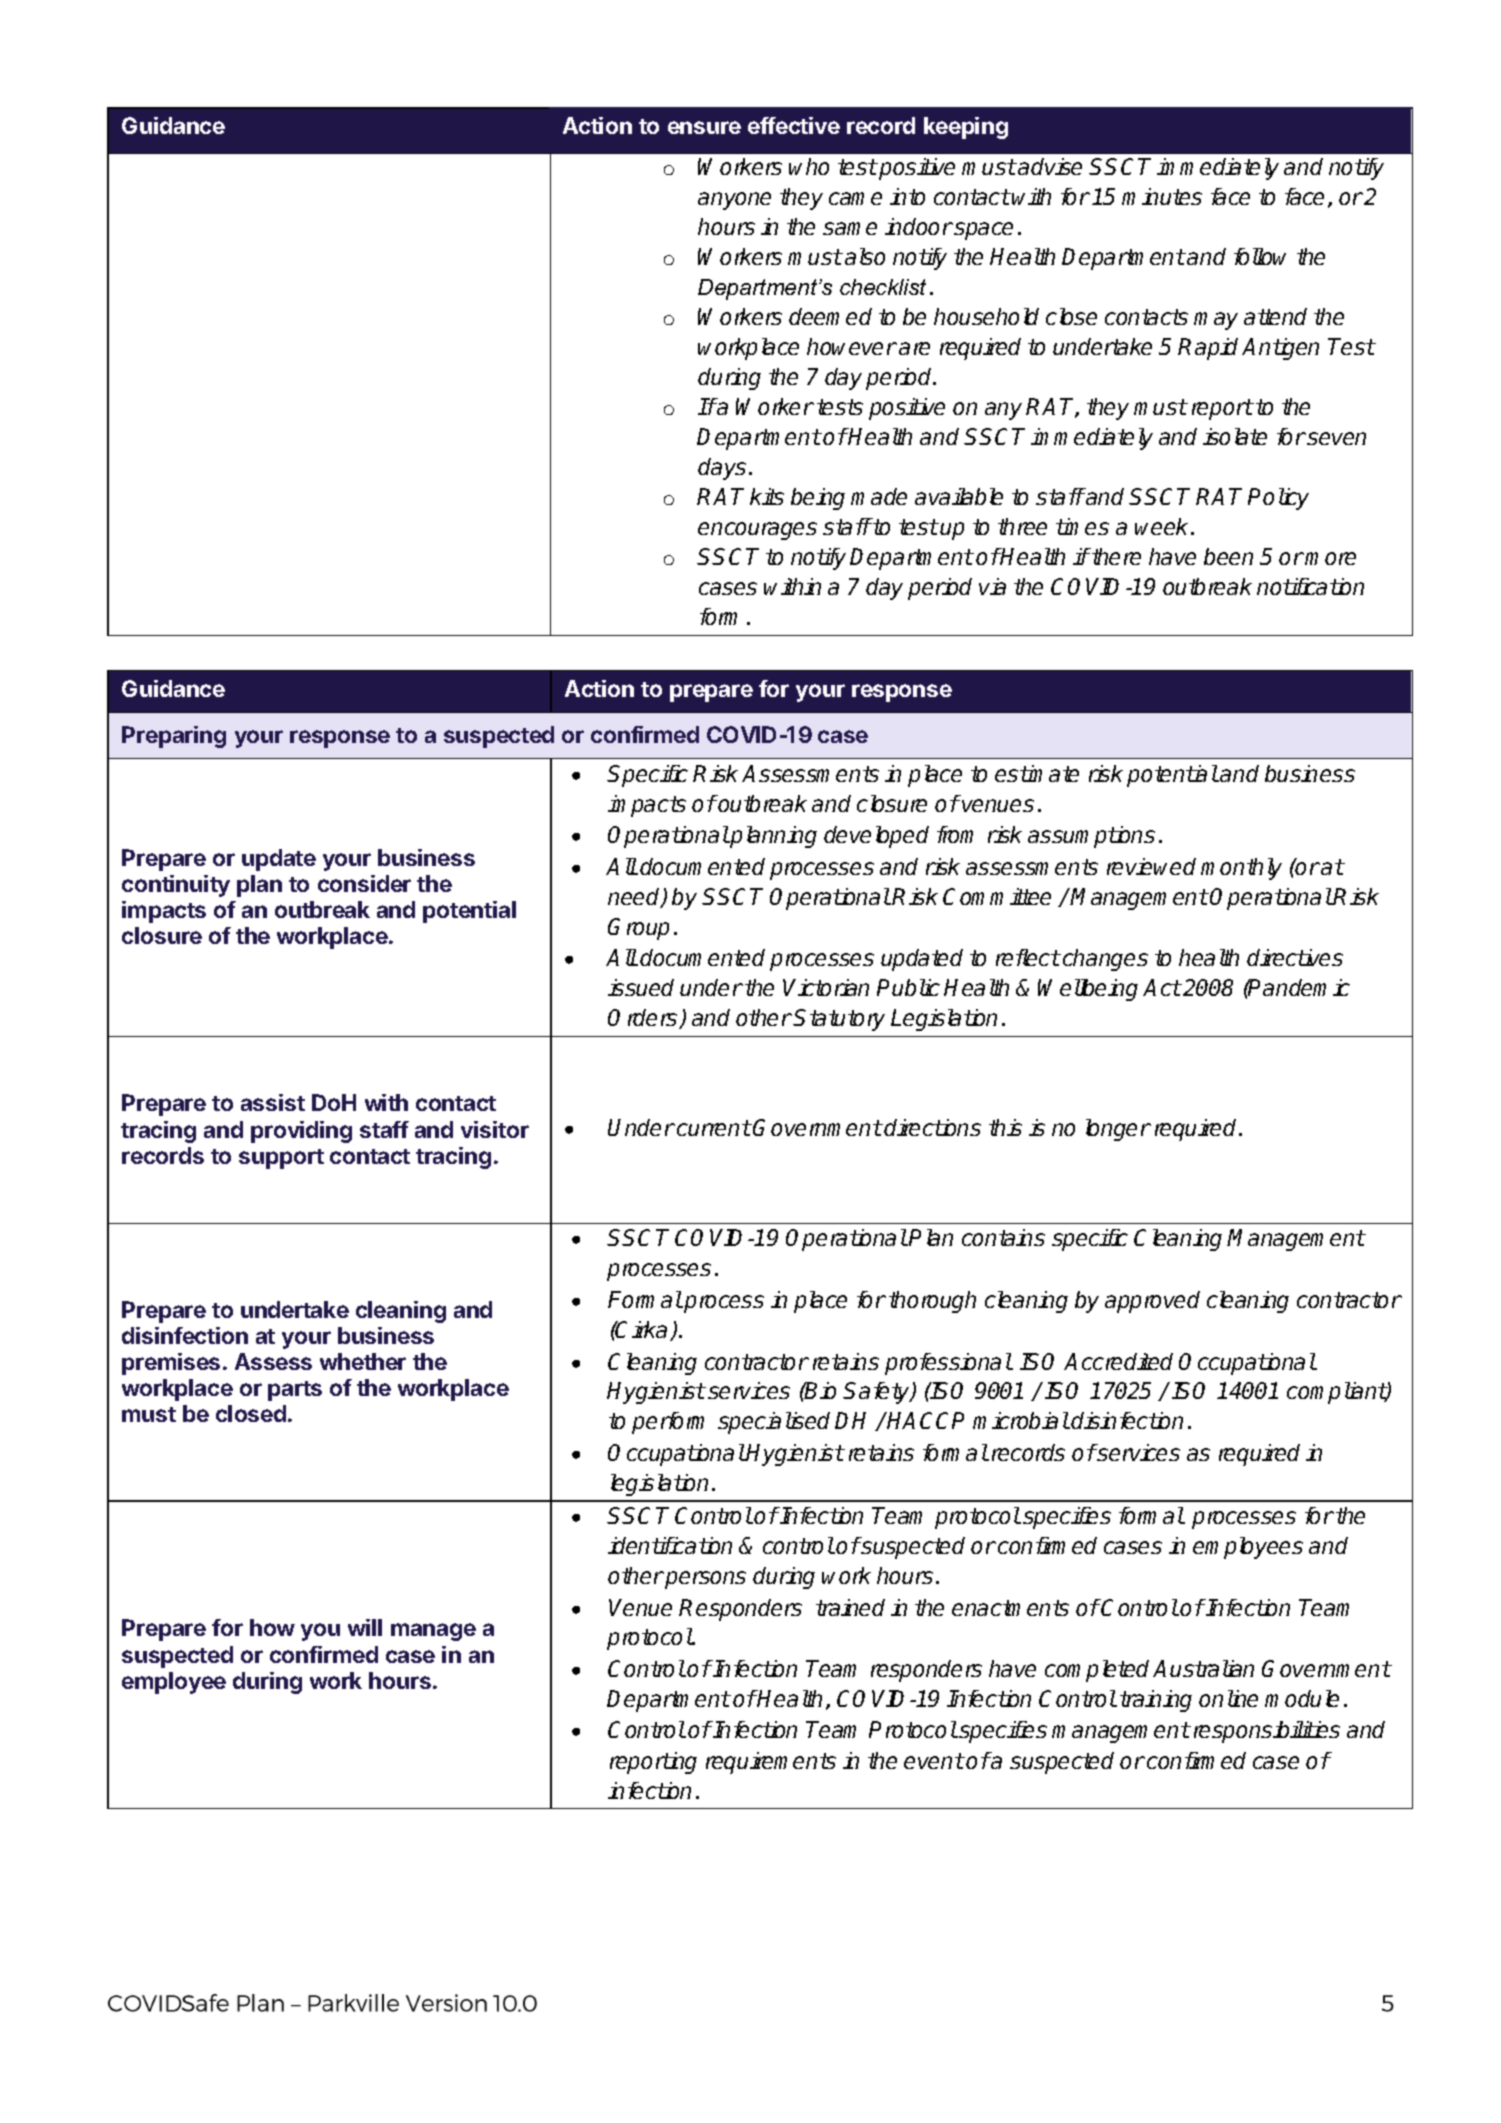  What do you see at coordinates (365, 1627) in the screenshot?
I see `will` at bounding box center [365, 1627].
